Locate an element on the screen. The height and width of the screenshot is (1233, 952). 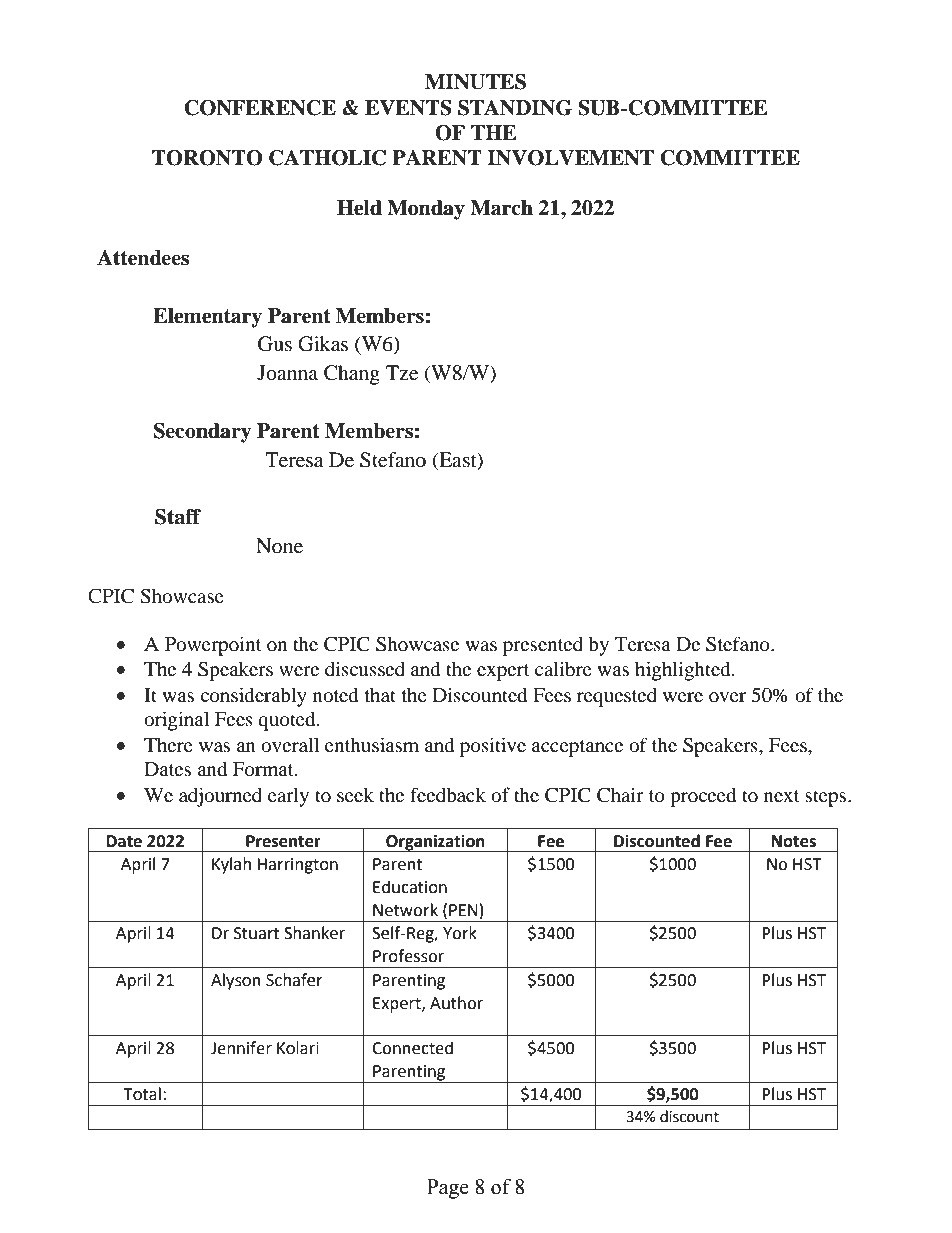
CONFERENCE is located at coordinates (260, 108).
